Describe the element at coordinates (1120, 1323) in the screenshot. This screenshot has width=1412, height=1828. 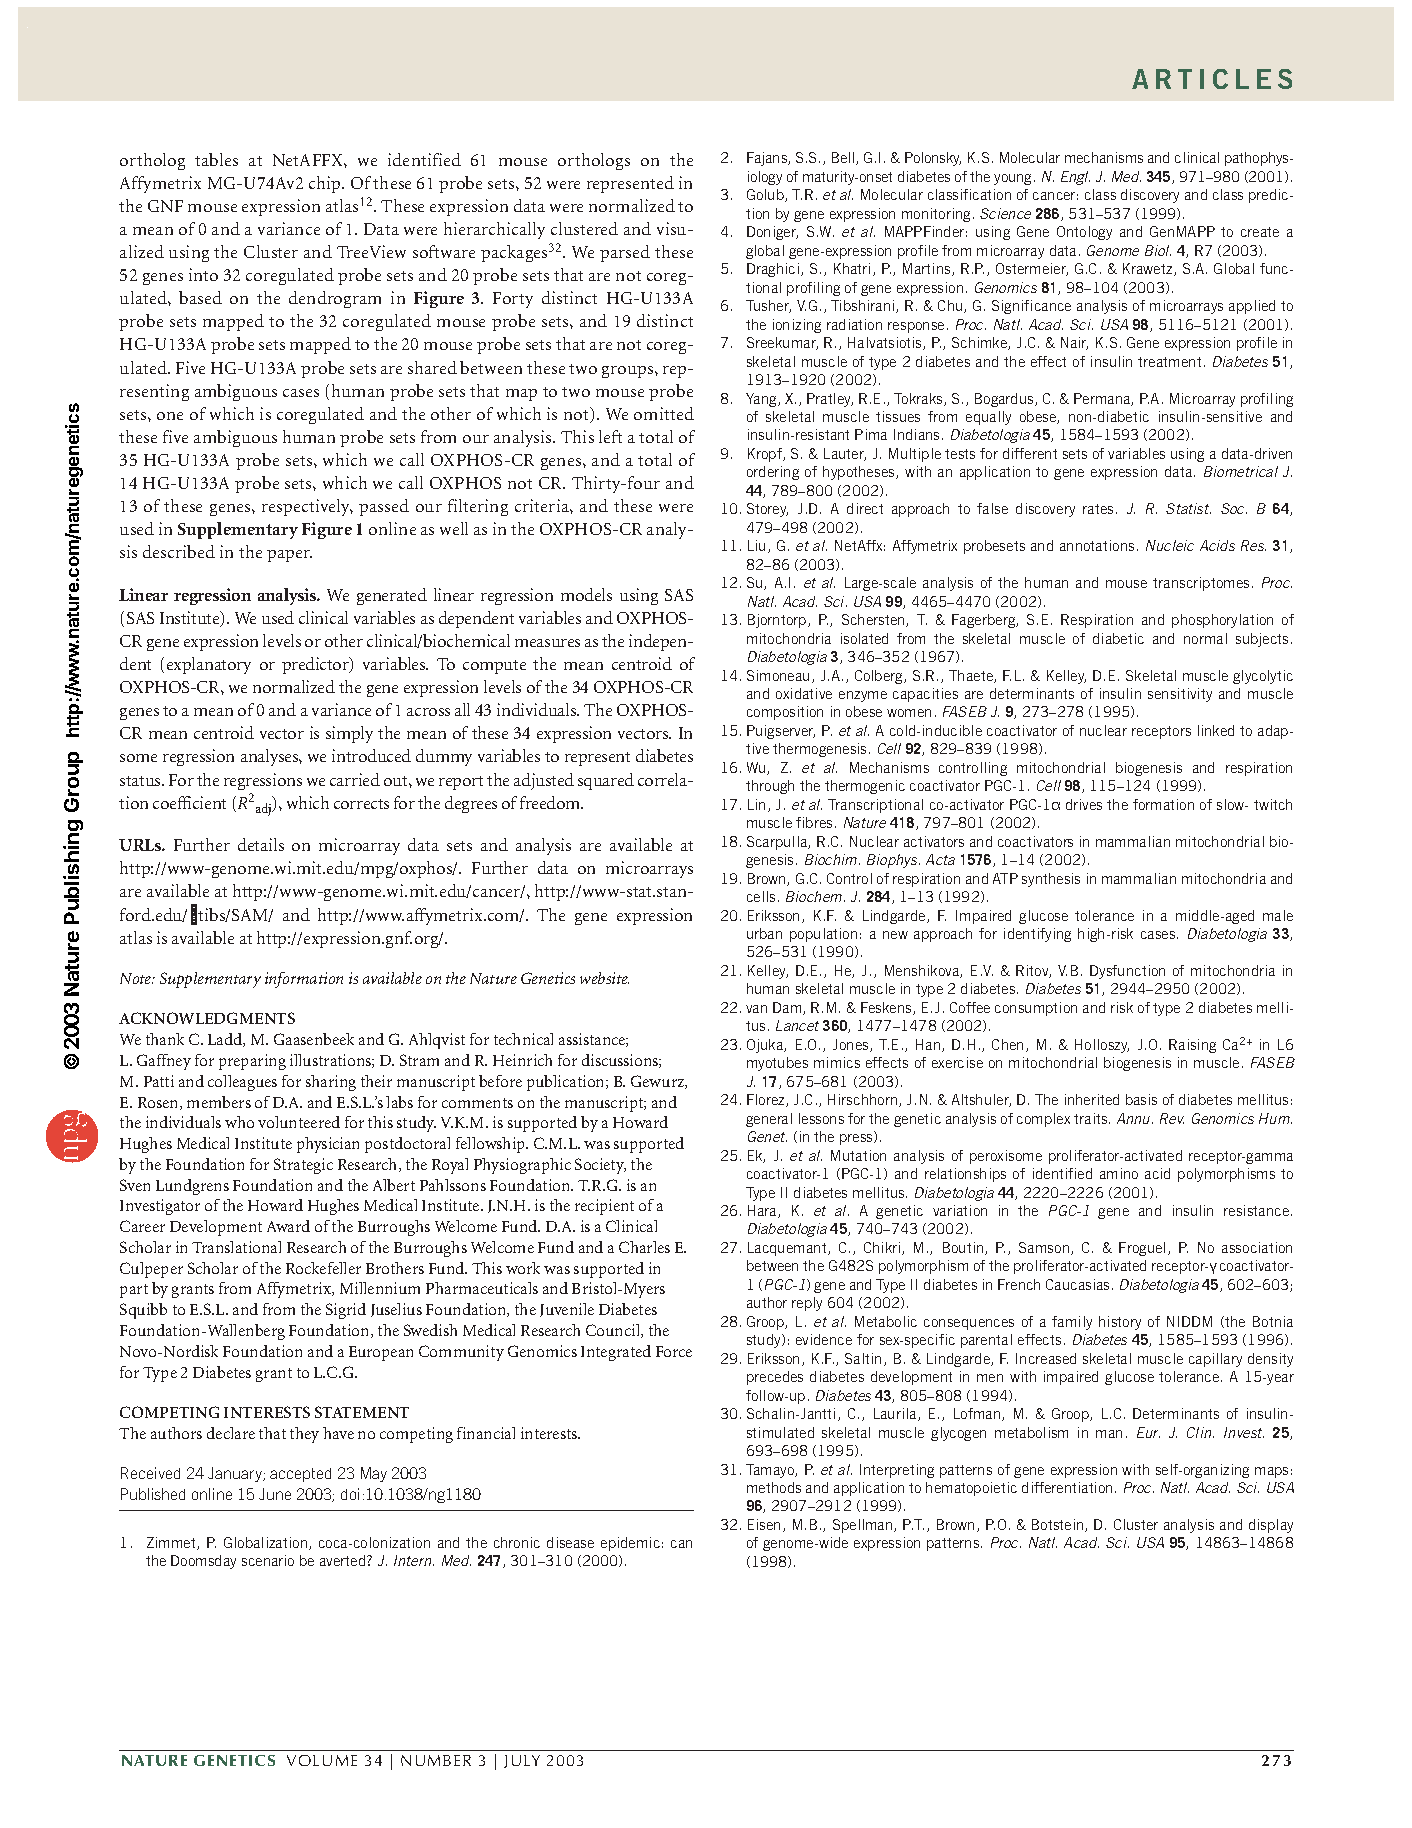
I see `history` at that location.
